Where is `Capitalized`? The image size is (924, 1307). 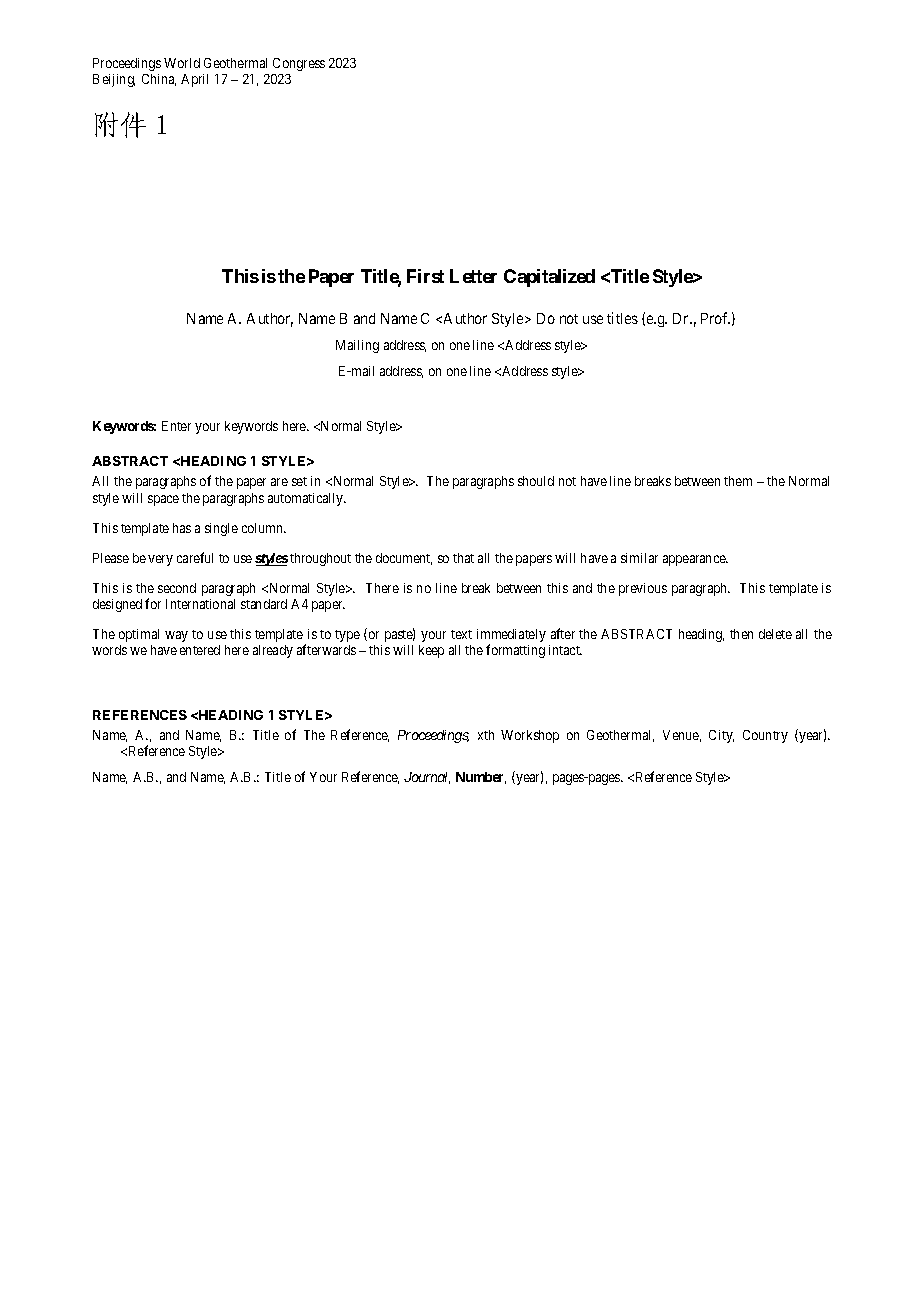 Capitalized is located at coordinates (549, 278).
